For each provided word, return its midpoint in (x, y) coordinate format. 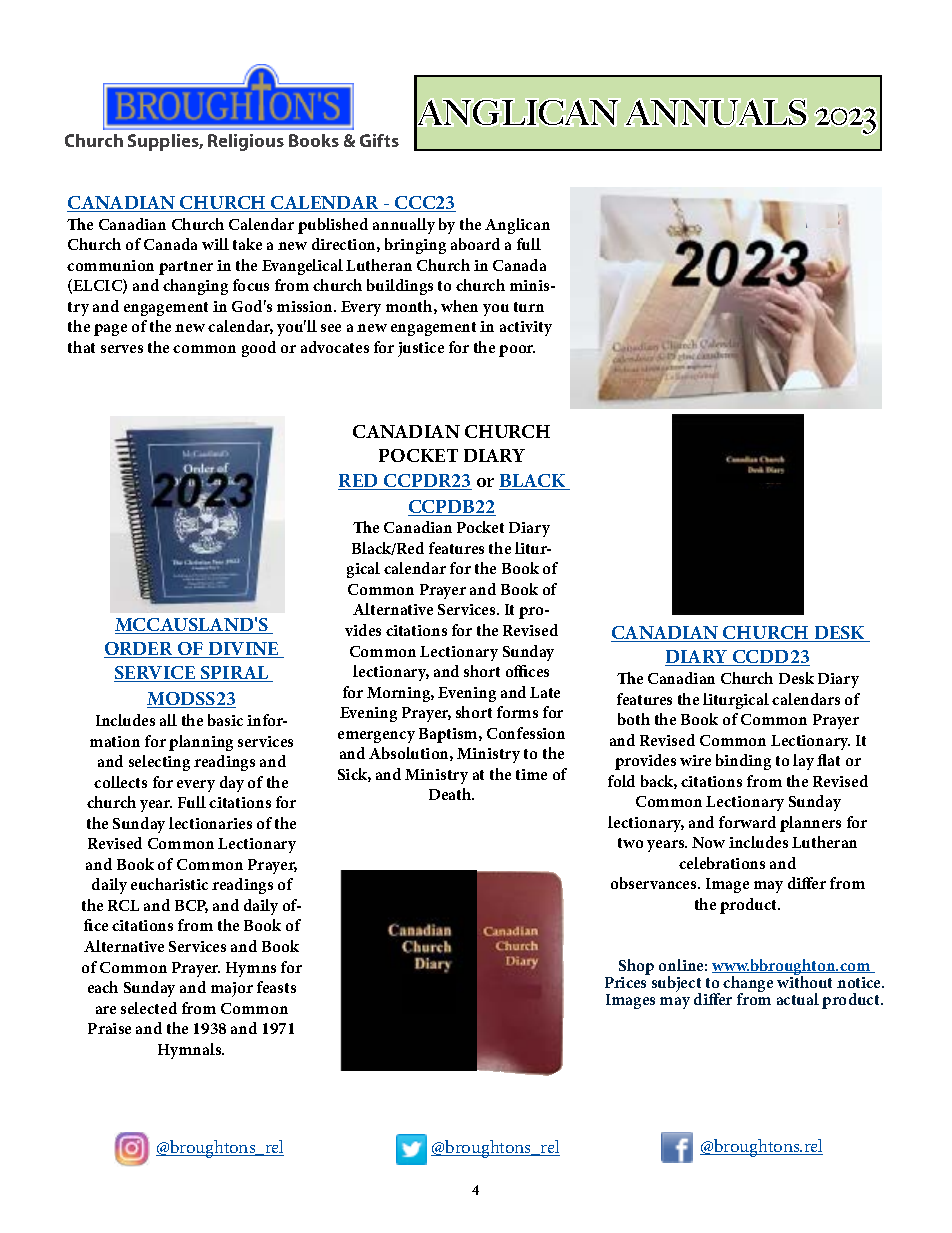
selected (149, 1008)
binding (743, 762)
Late (545, 692)
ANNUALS (716, 113)
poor (517, 351)
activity (526, 328)
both (634, 719)
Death (451, 794)
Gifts (379, 140)
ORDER (139, 650)
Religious (246, 142)
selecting (159, 763)
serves (122, 349)
